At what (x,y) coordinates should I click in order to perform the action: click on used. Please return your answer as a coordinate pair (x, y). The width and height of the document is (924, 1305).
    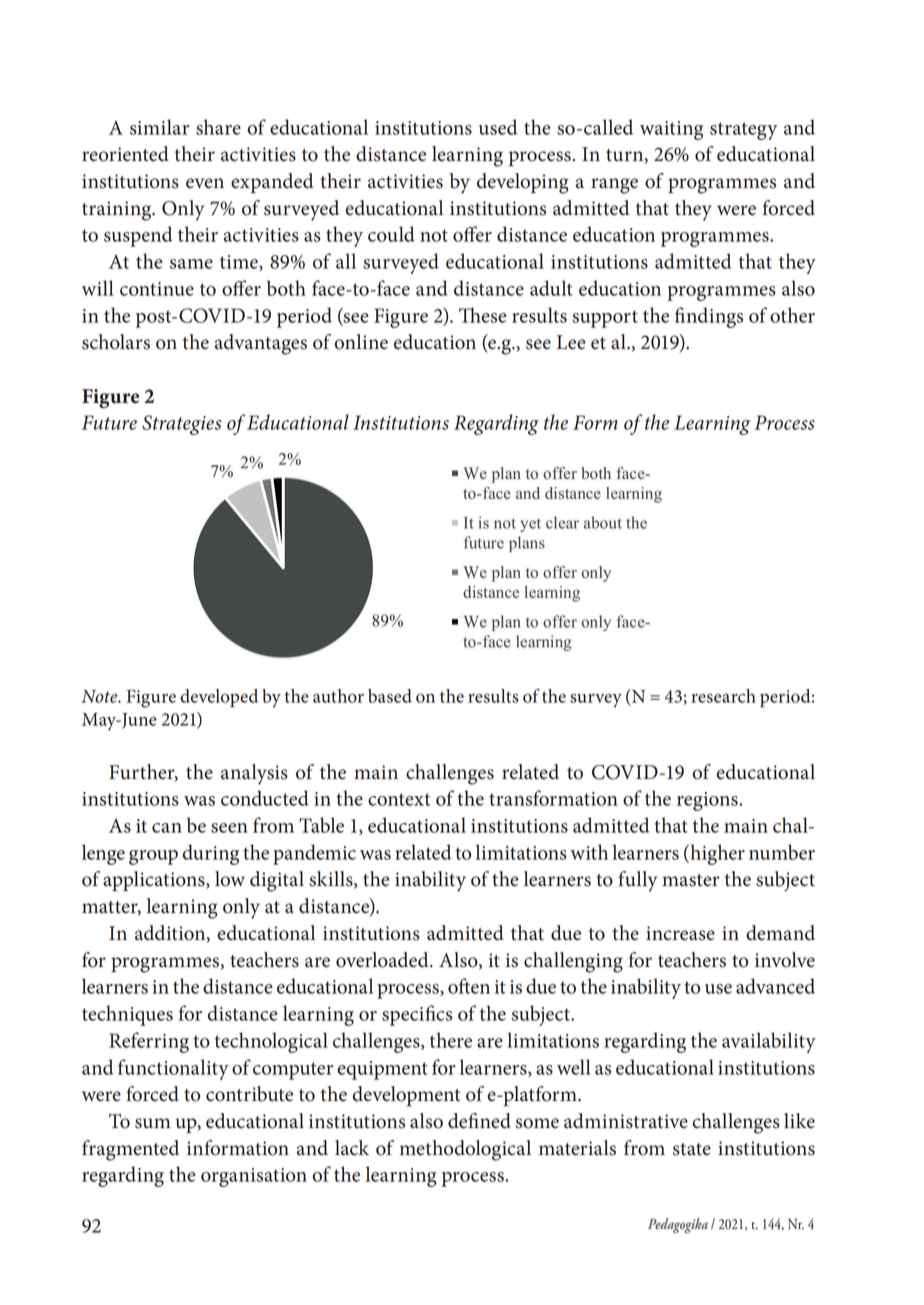
    Looking at the image, I should click on (498, 127).
